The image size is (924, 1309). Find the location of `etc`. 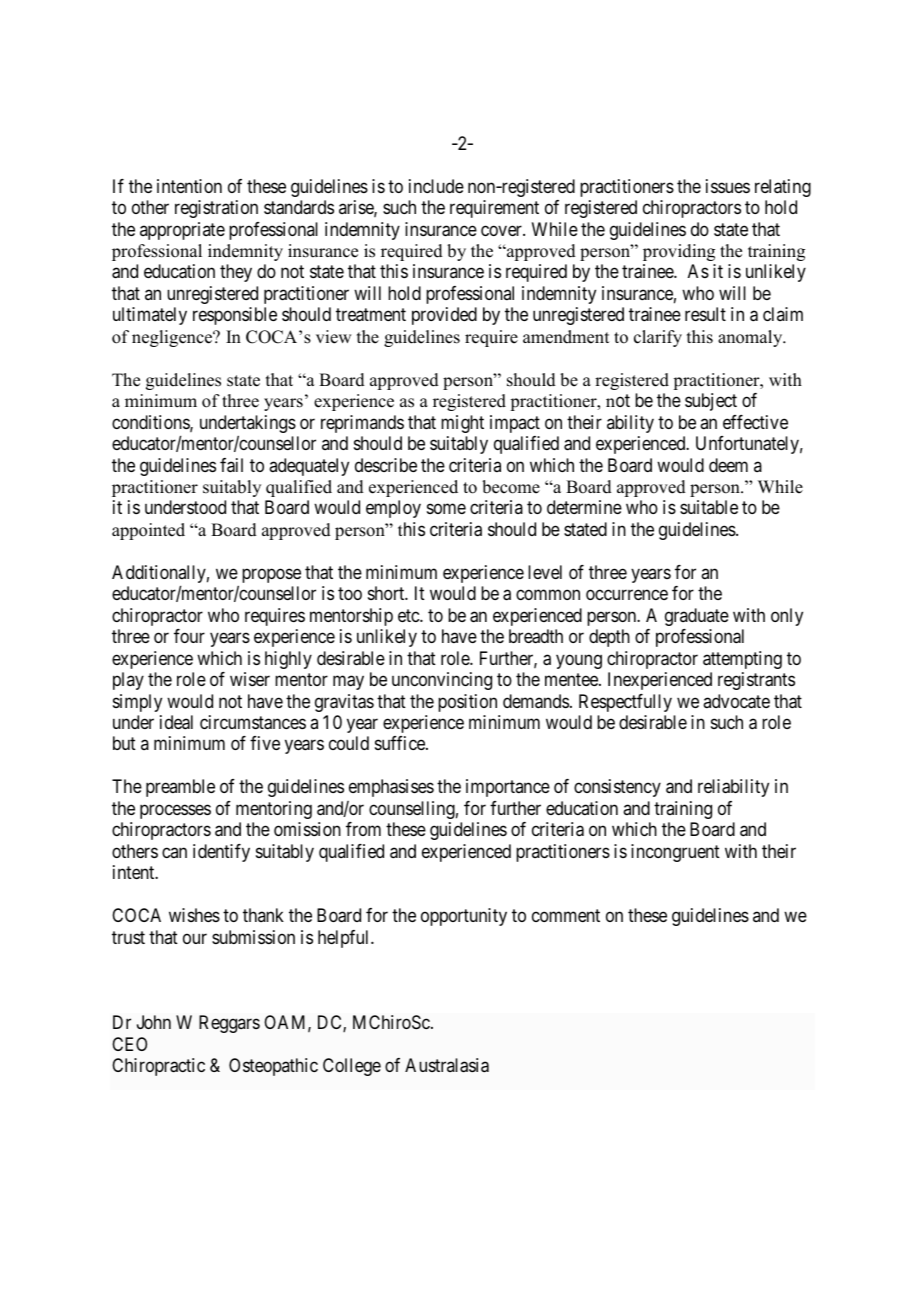

etc is located at coordinates (409, 615).
